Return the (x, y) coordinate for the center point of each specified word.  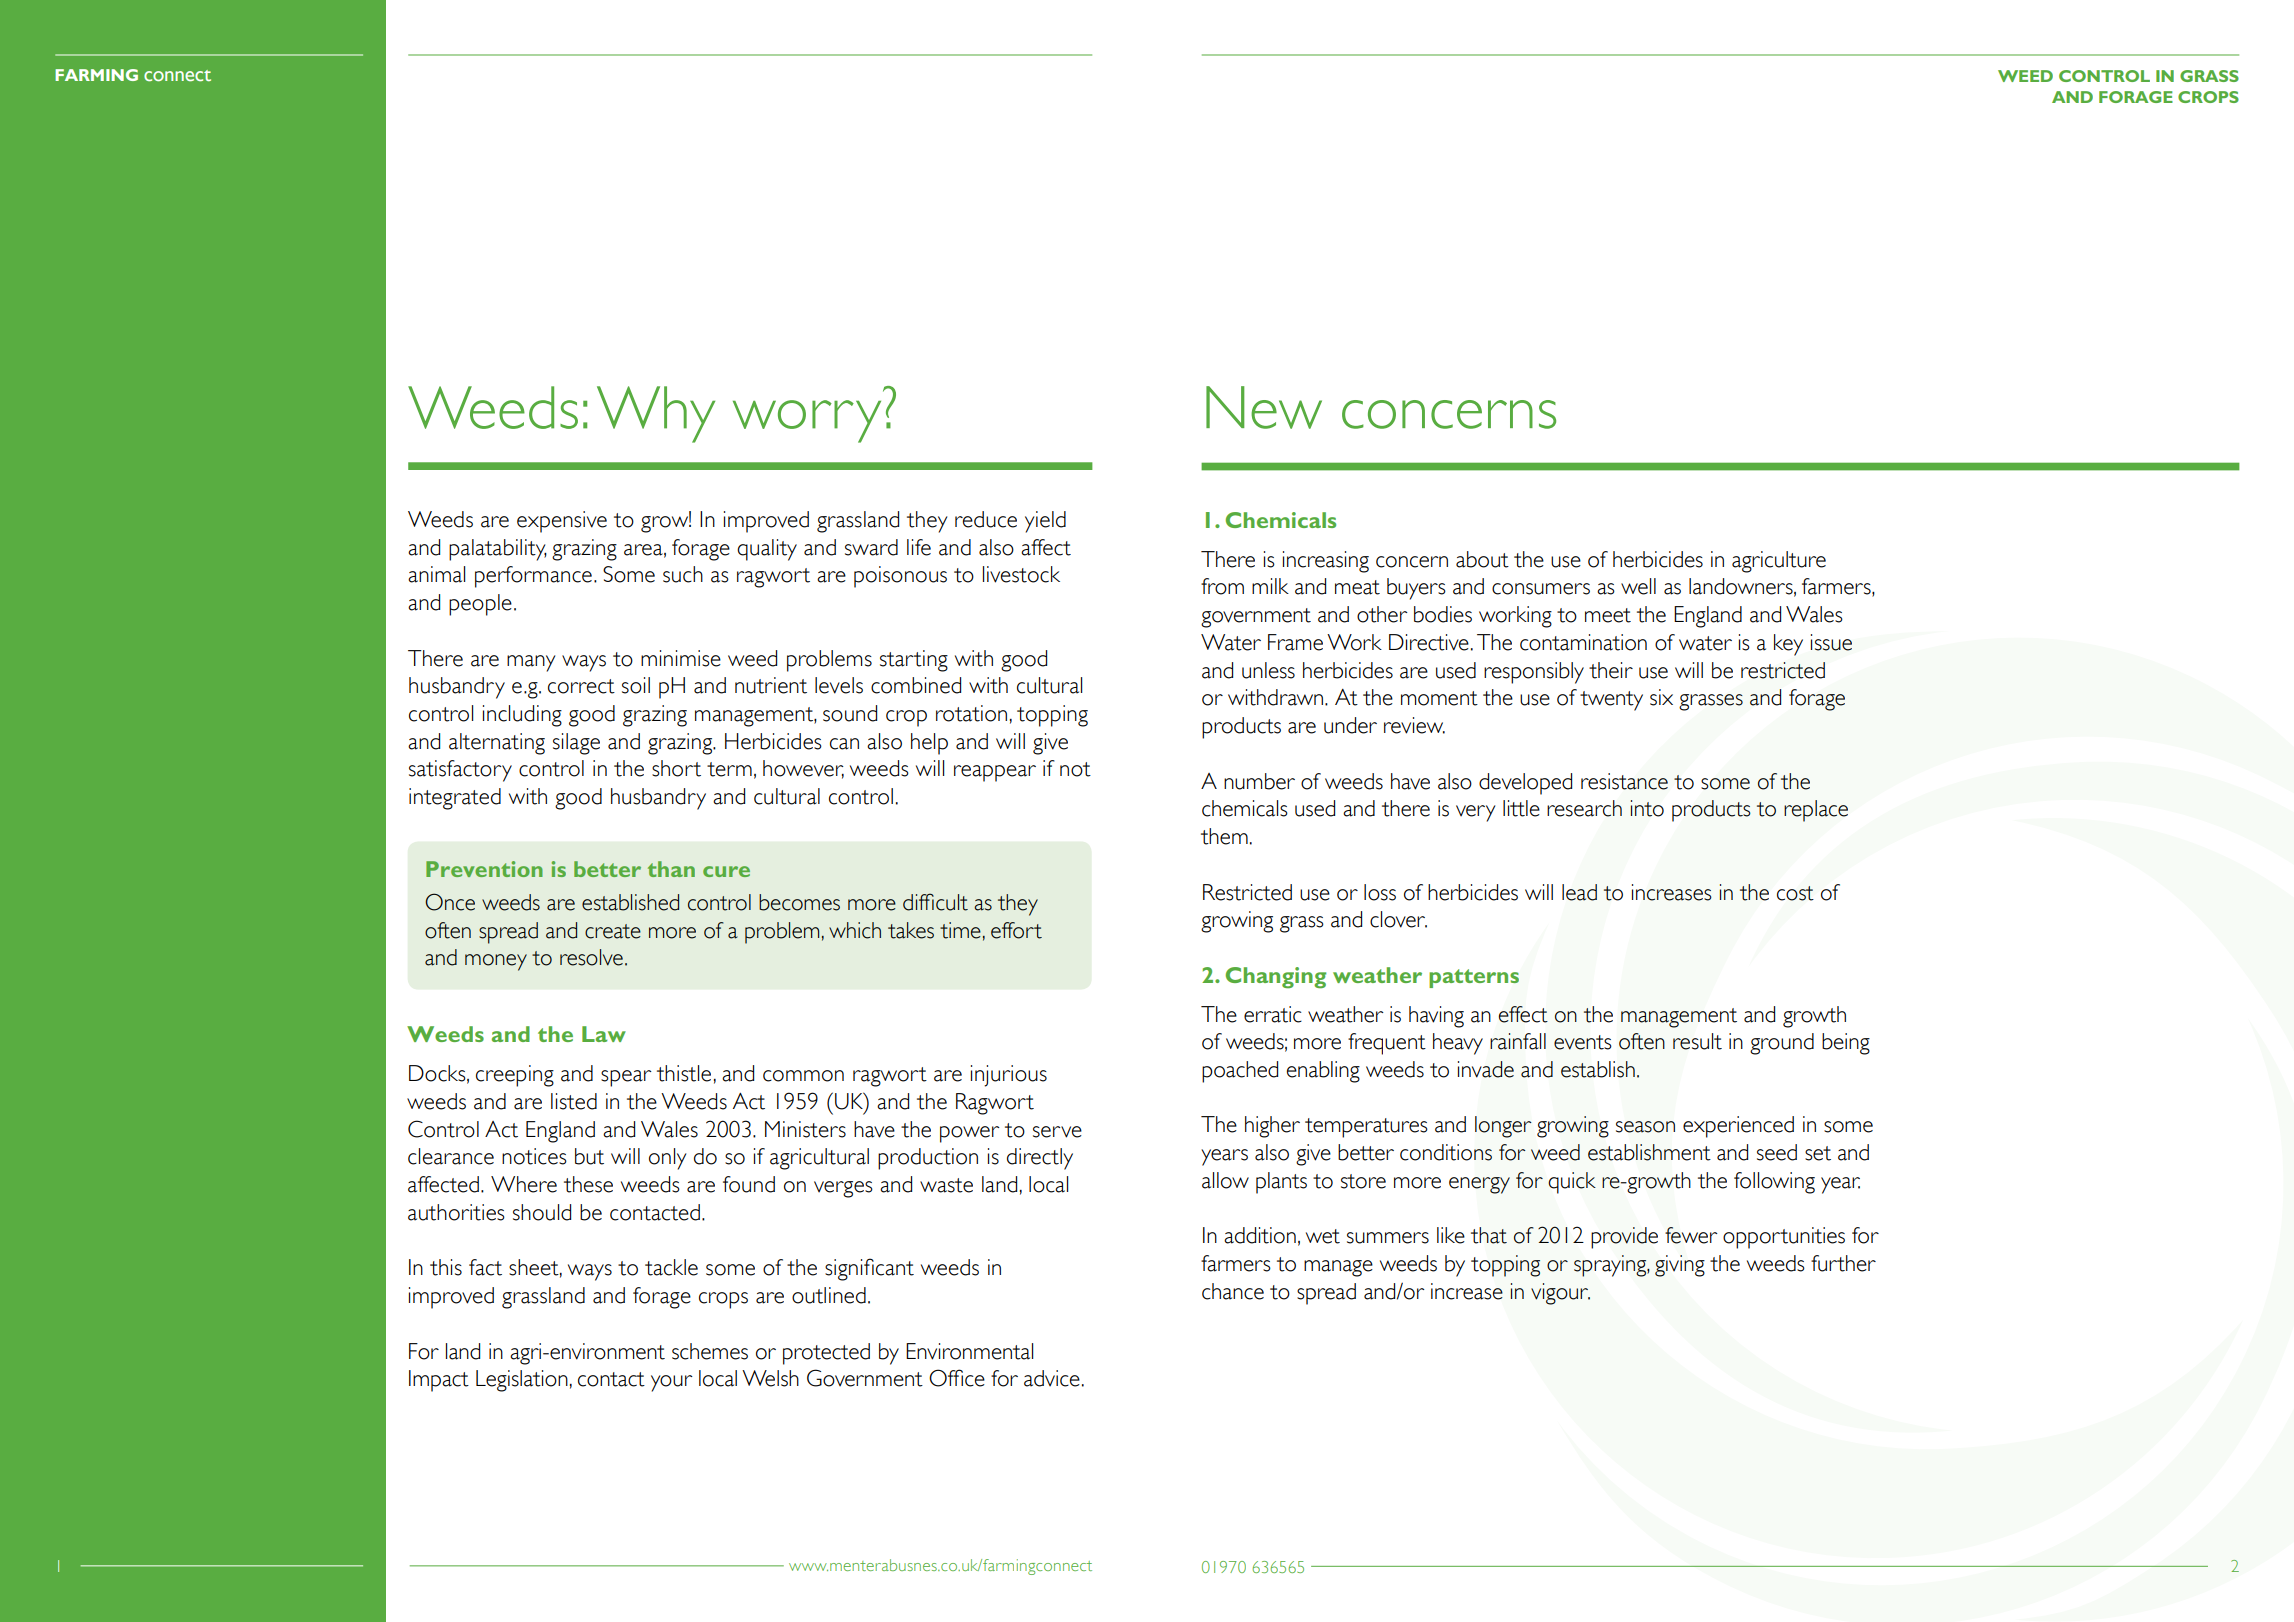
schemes (710, 1351)
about (1482, 559)
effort (1016, 930)
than (671, 869)
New (1264, 407)
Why (656, 414)
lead (1579, 892)
